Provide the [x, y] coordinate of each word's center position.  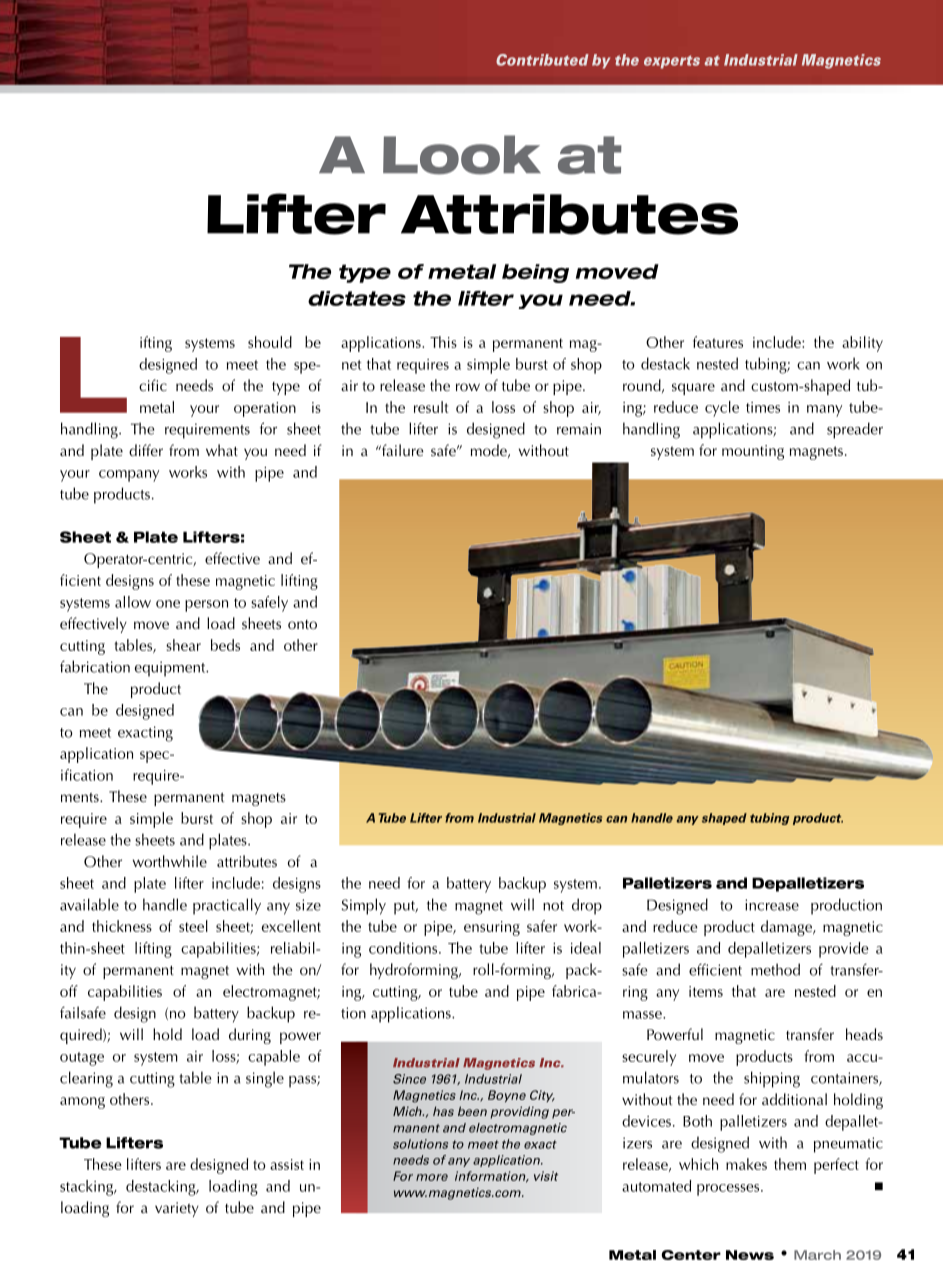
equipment [171, 669]
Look [462, 155]
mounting [753, 452]
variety [177, 1209]
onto [302, 624]
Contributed [542, 60]
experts [672, 62]
